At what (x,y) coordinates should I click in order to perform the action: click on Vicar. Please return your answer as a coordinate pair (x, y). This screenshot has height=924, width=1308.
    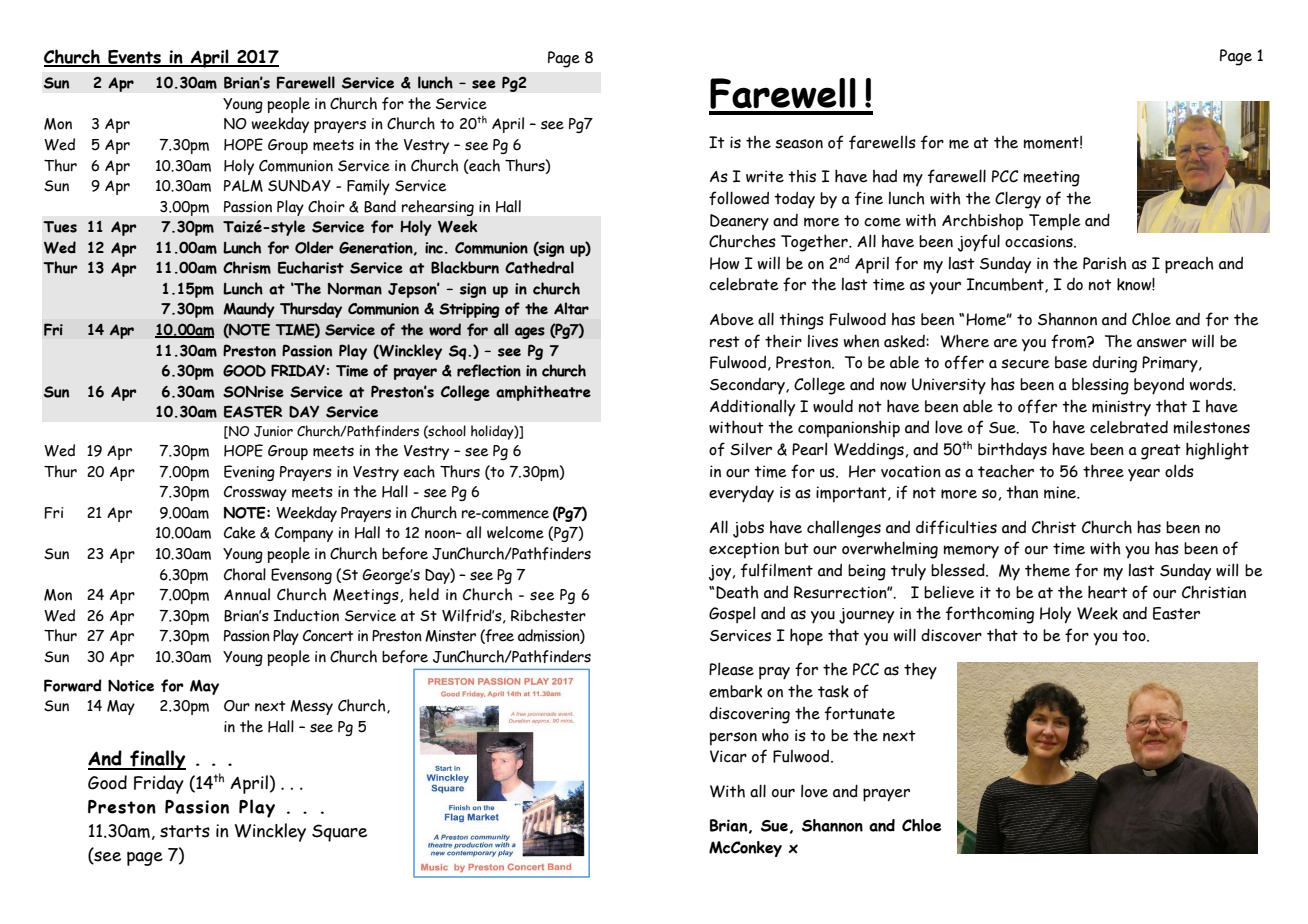
    Looking at the image, I should click on (728, 756).
